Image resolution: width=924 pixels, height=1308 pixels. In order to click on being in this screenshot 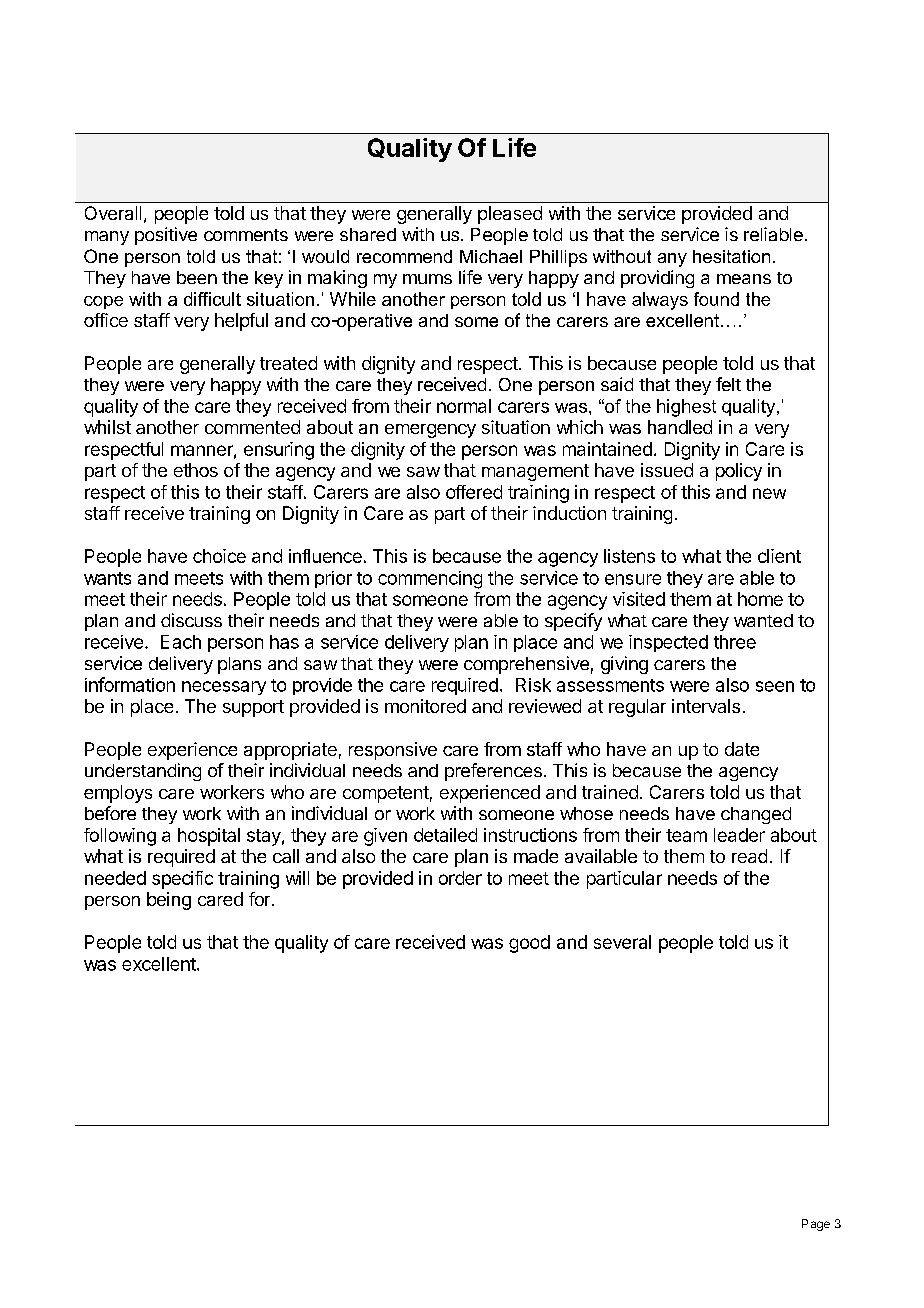, I will do `click(169, 901)`.
